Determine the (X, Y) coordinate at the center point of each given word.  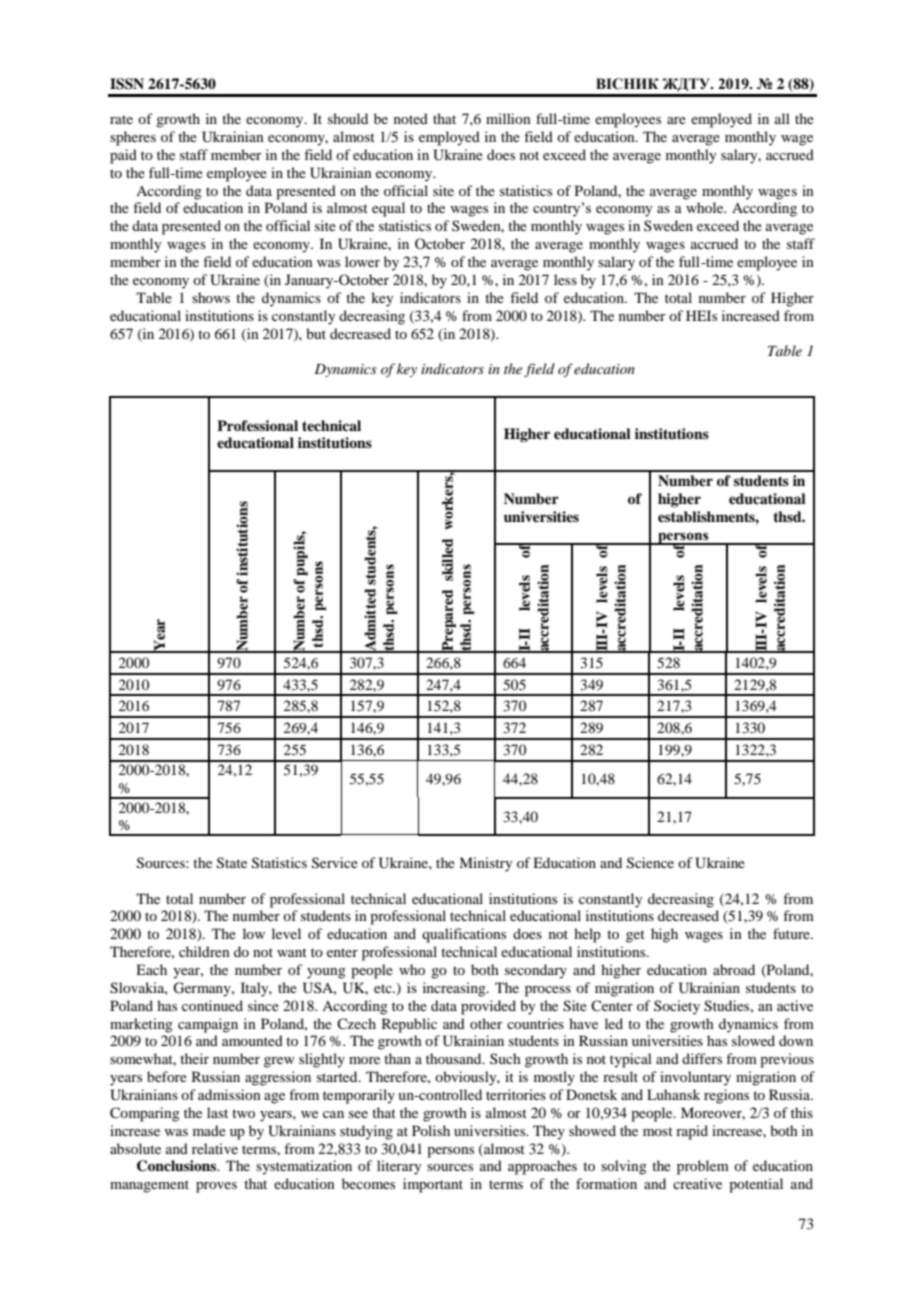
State (232, 863)
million (508, 118)
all (782, 118)
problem (703, 1167)
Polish (431, 1130)
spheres (133, 138)
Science (650, 863)
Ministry (485, 864)
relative (215, 1148)
